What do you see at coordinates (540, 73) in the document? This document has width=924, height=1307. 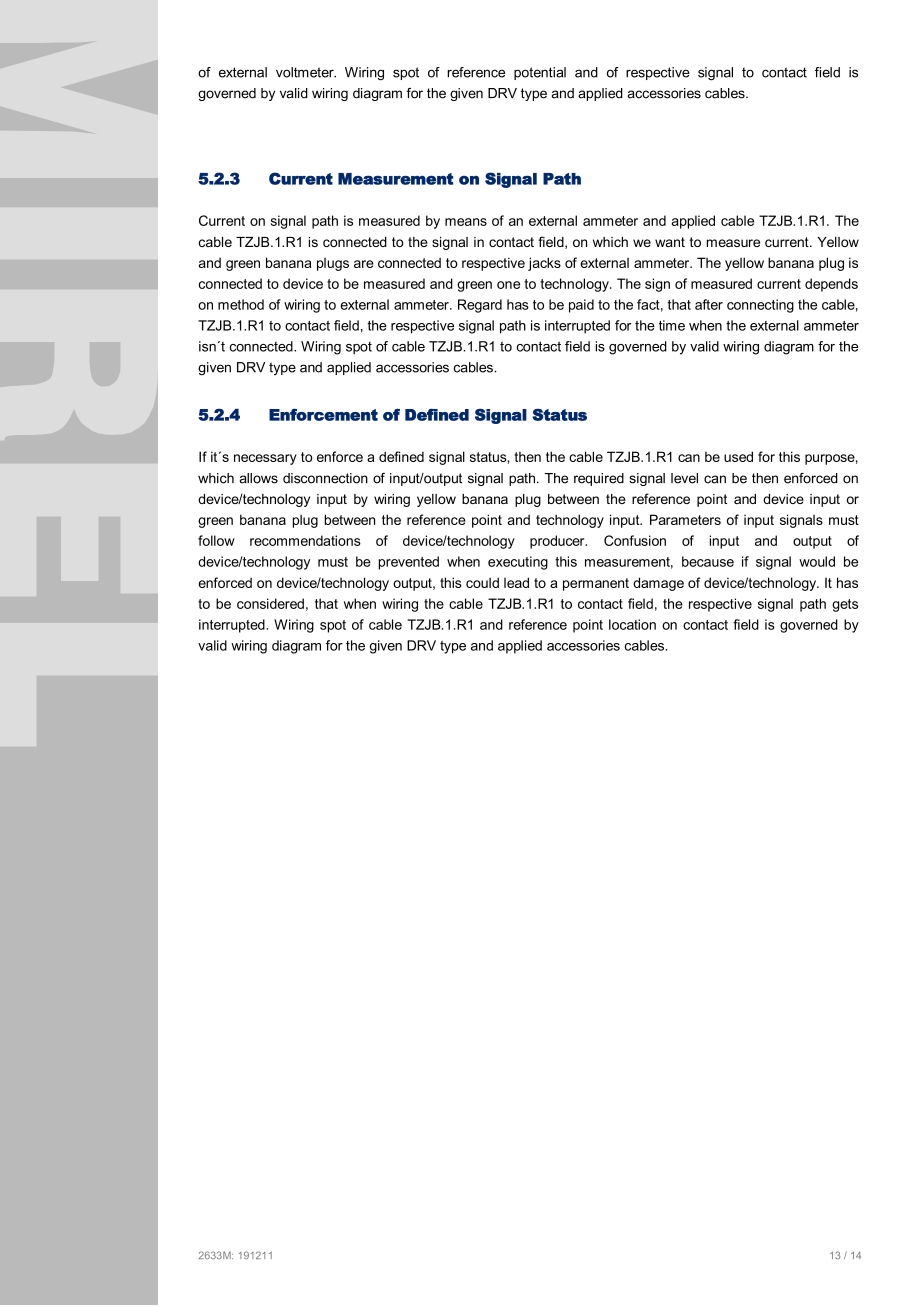 I see `potential` at bounding box center [540, 73].
